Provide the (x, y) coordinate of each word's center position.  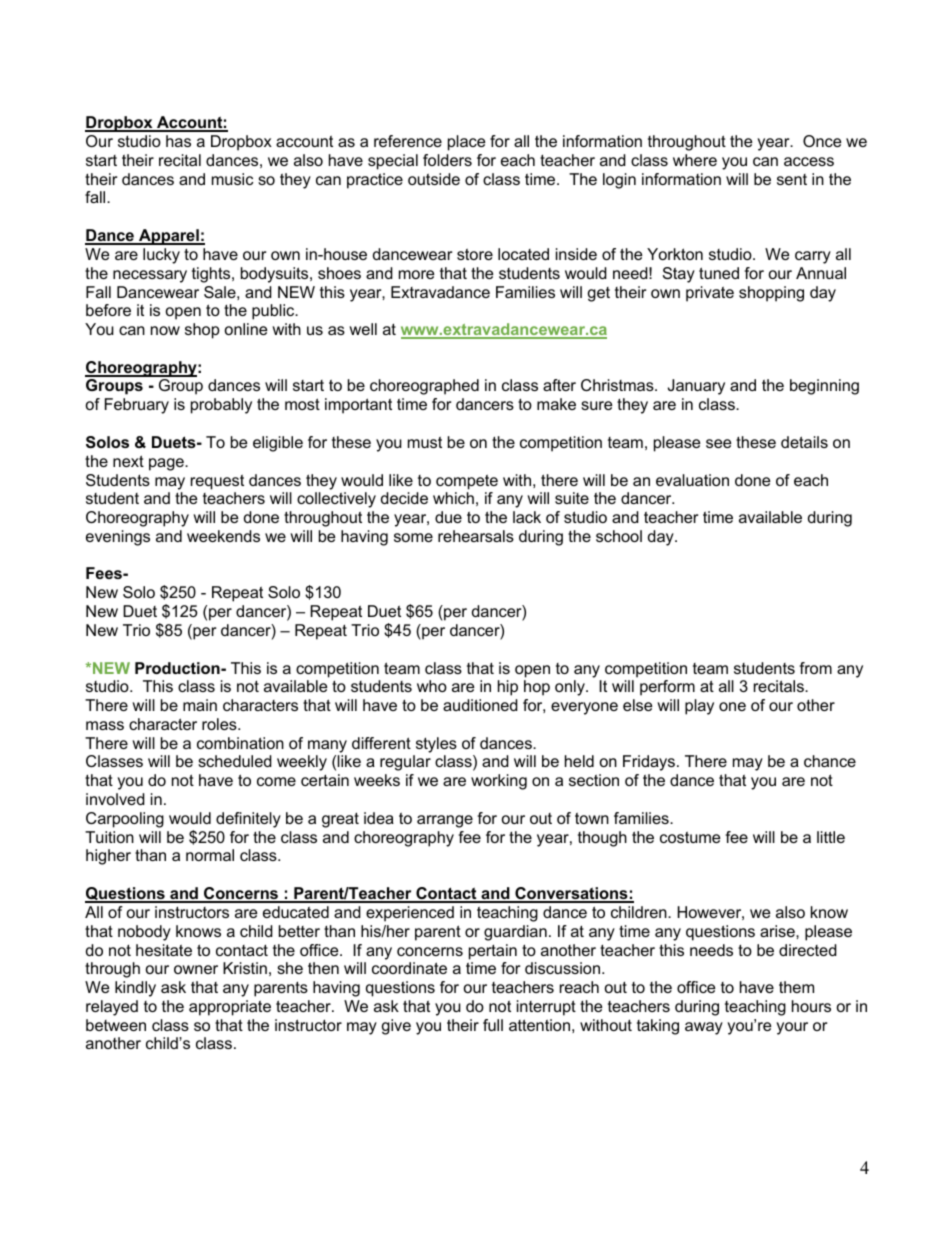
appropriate (230, 1008)
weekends (223, 536)
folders (447, 160)
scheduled (235, 761)
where (695, 160)
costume (690, 837)
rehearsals (476, 536)
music (232, 179)
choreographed (424, 387)
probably (221, 406)
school (619, 536)
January (696, 387)
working (499, 782)
